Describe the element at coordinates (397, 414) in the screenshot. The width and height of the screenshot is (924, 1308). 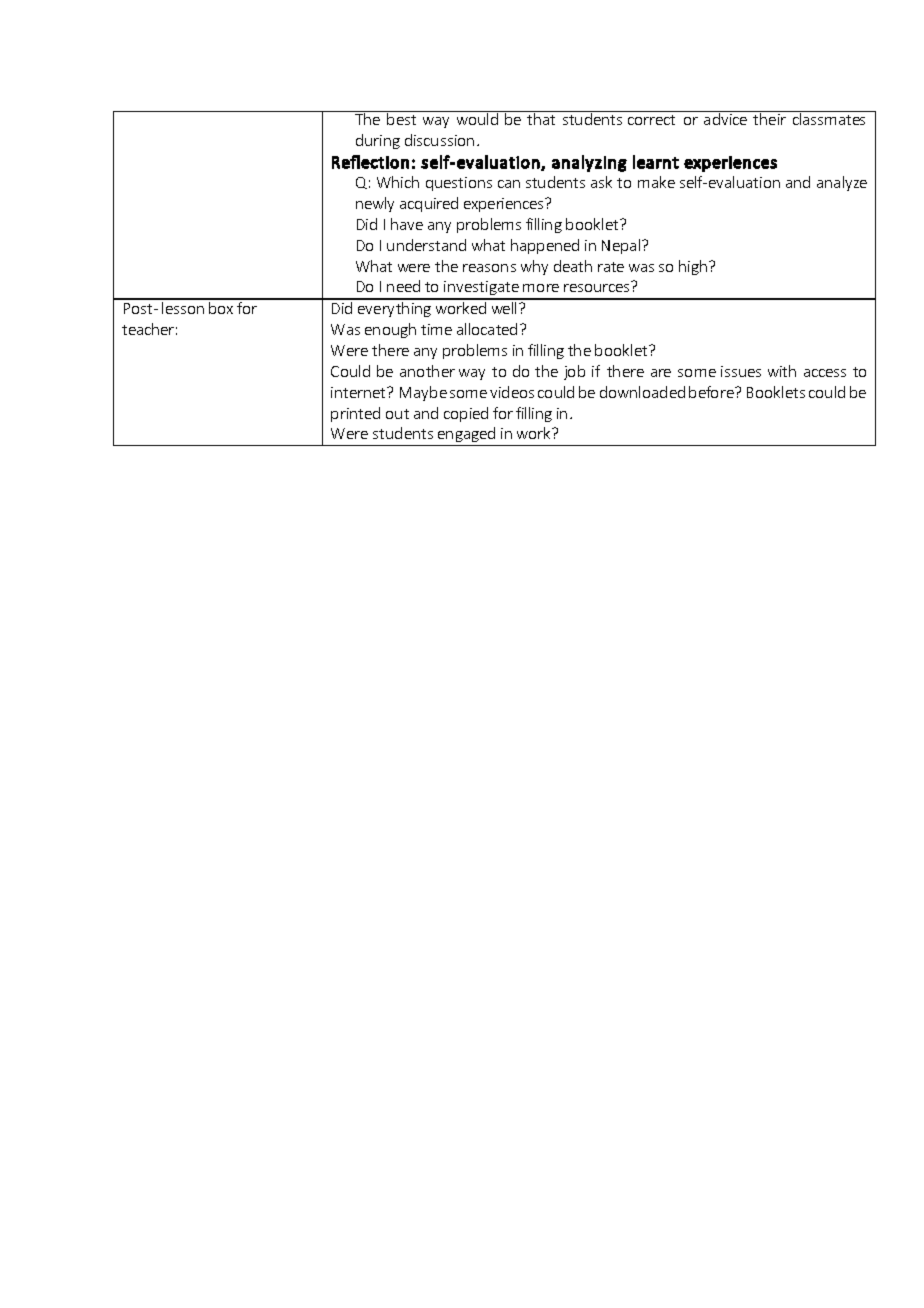
I see `out` at that location.
